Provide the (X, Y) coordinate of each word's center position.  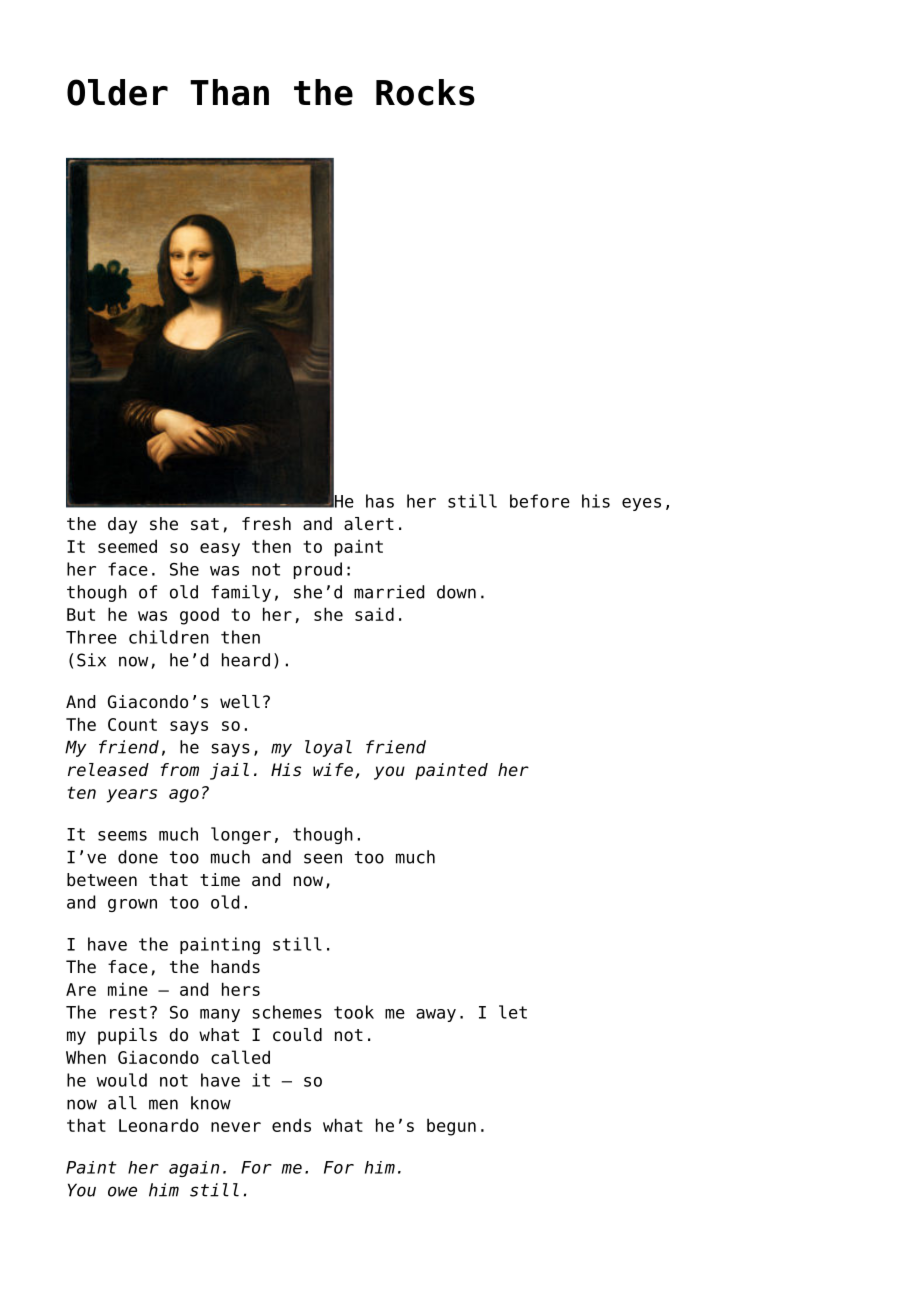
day (122, 525)
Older (117, 92)
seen (323, 858)
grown (132, 905)
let (513, 1012)
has (380, 501)
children (169, 637)
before (540, 501)
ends (291, 1125)
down (456, 592)
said (374, 614)
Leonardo (159, 1125)
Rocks (425, 92)
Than (229, 92)
